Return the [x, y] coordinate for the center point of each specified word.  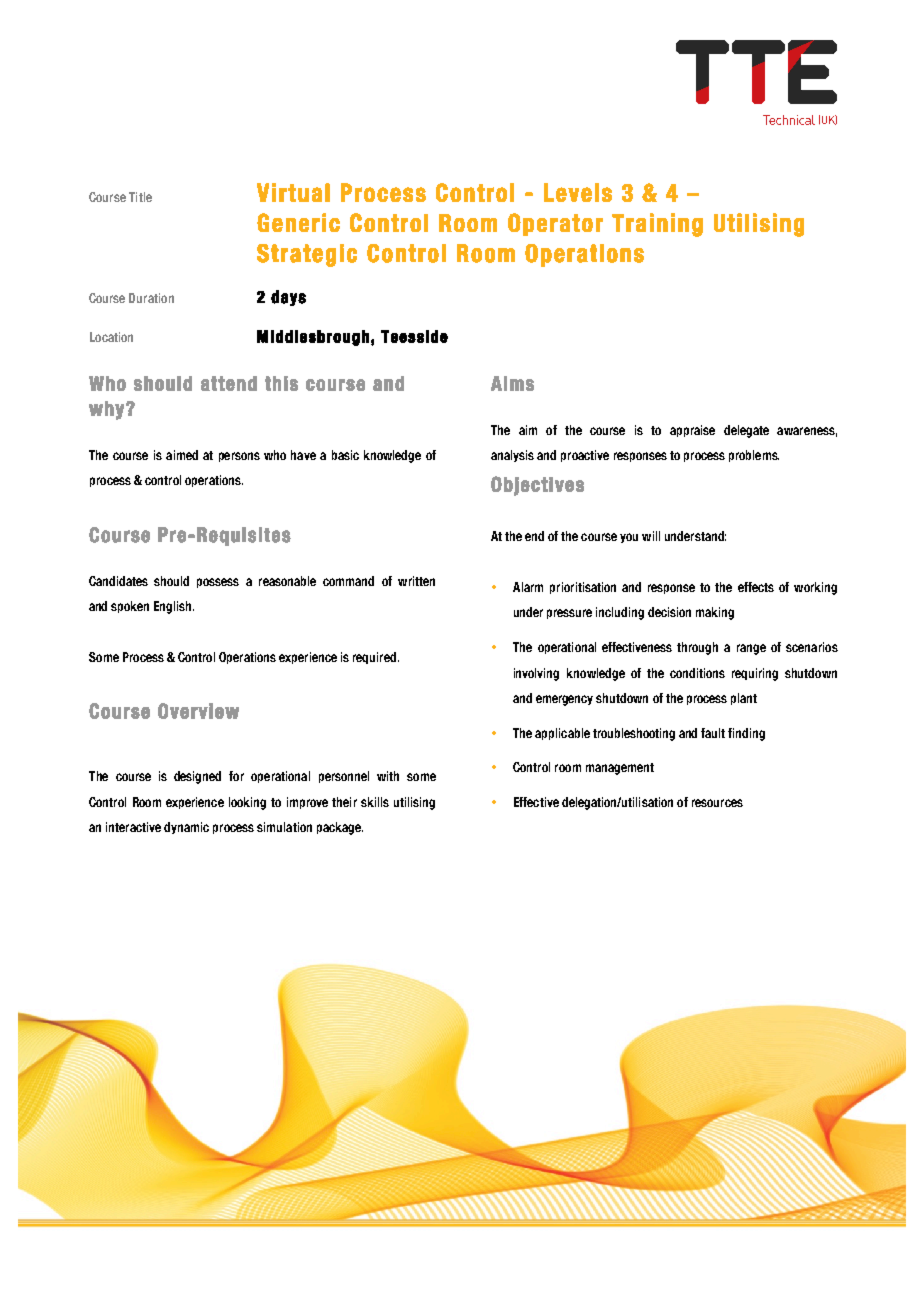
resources [717, 803]
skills [375, 802]
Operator [555, 224]
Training [657, 225]
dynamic [186, 828]
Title [140, 197]
